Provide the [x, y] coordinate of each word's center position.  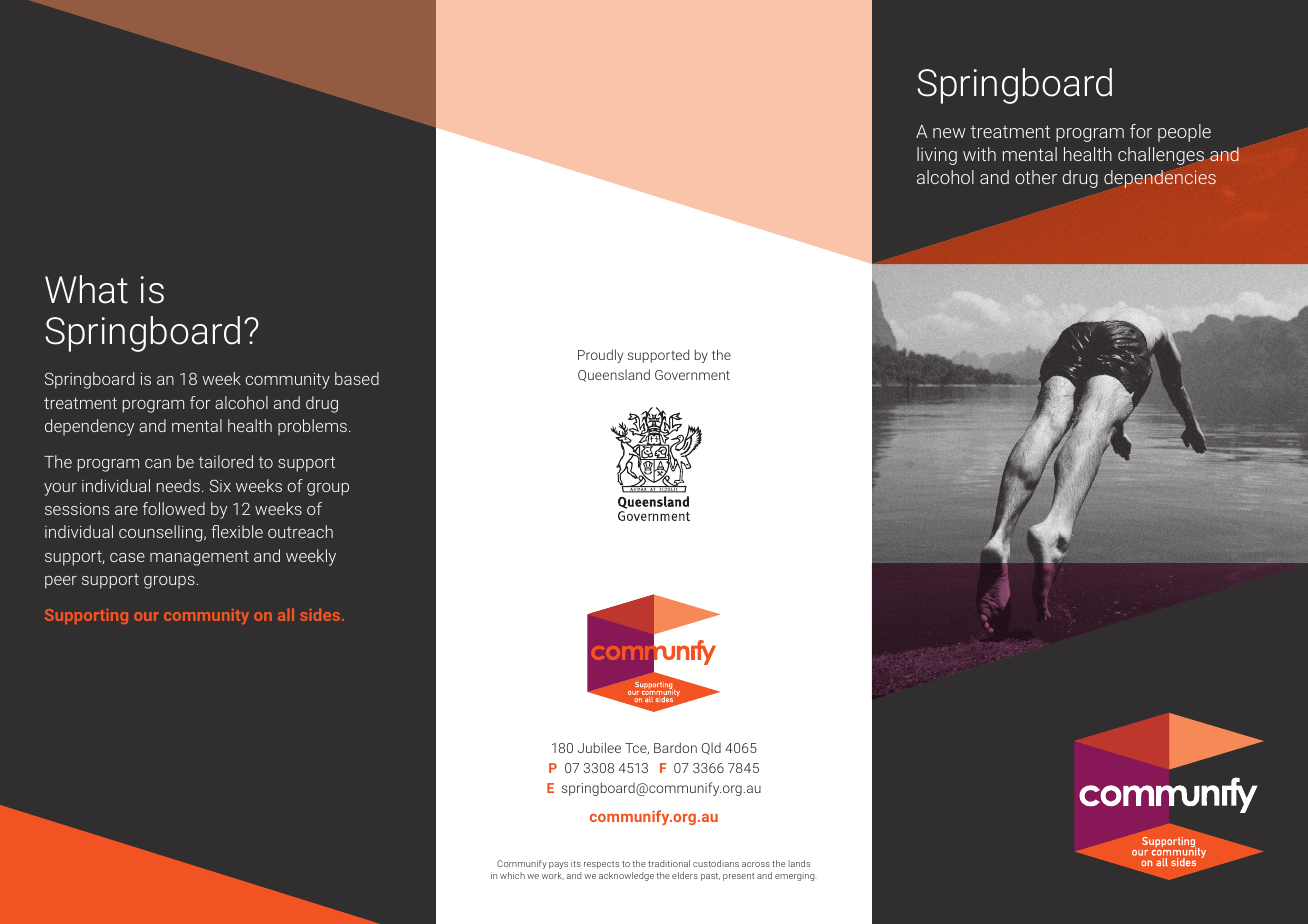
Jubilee [599, 747]
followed [174, 508]
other [1036, 177]
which [512, 875]
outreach [300, 531]
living [937, 156]
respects [601, 865]
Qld [711, 748]
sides [320, 614]
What [86, 289]
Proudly [600, 356]
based [357, 378]
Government [692, 375]
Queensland [614, 375]
